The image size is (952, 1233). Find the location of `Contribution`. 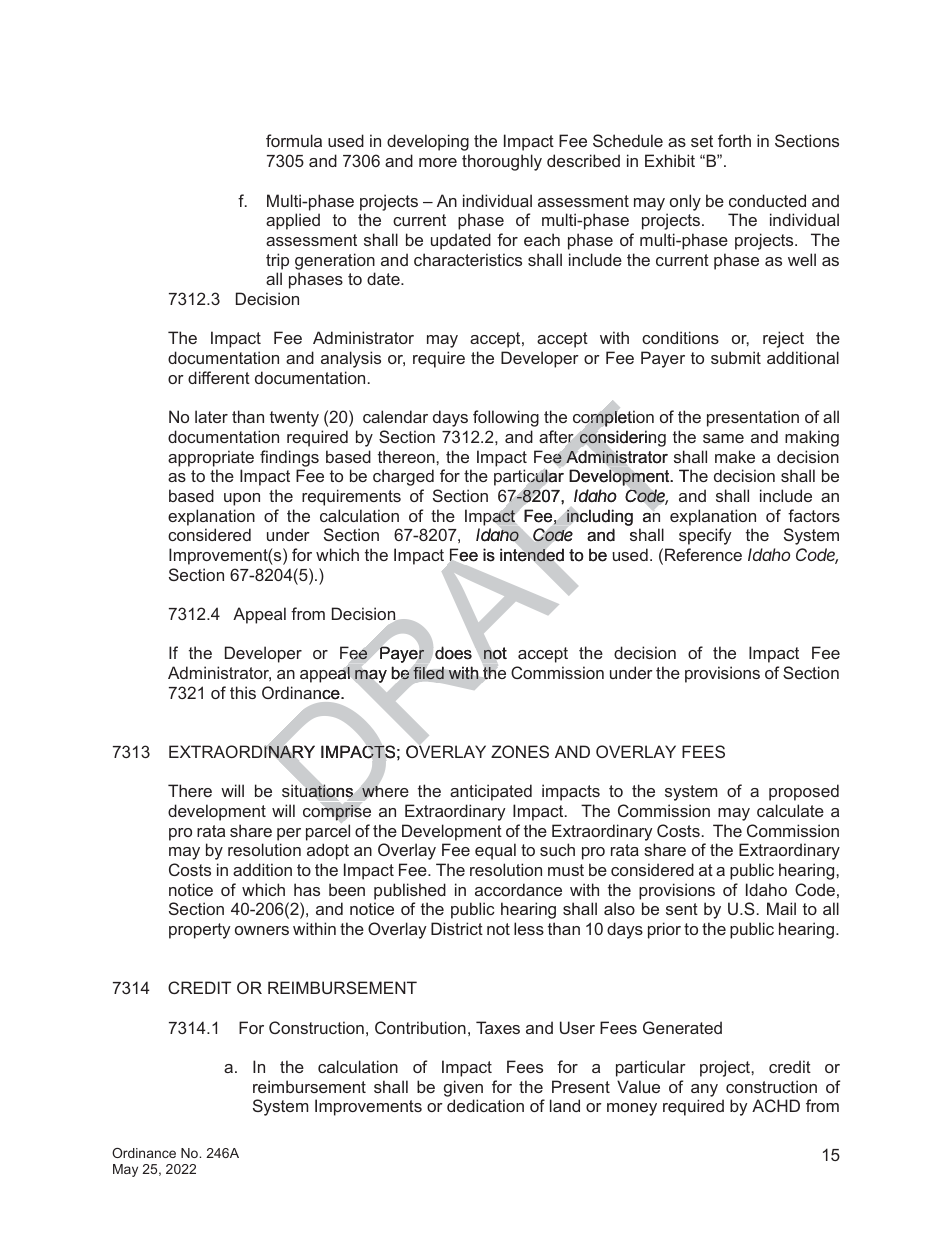

Contribution is located at coordinates (420, 1027).
